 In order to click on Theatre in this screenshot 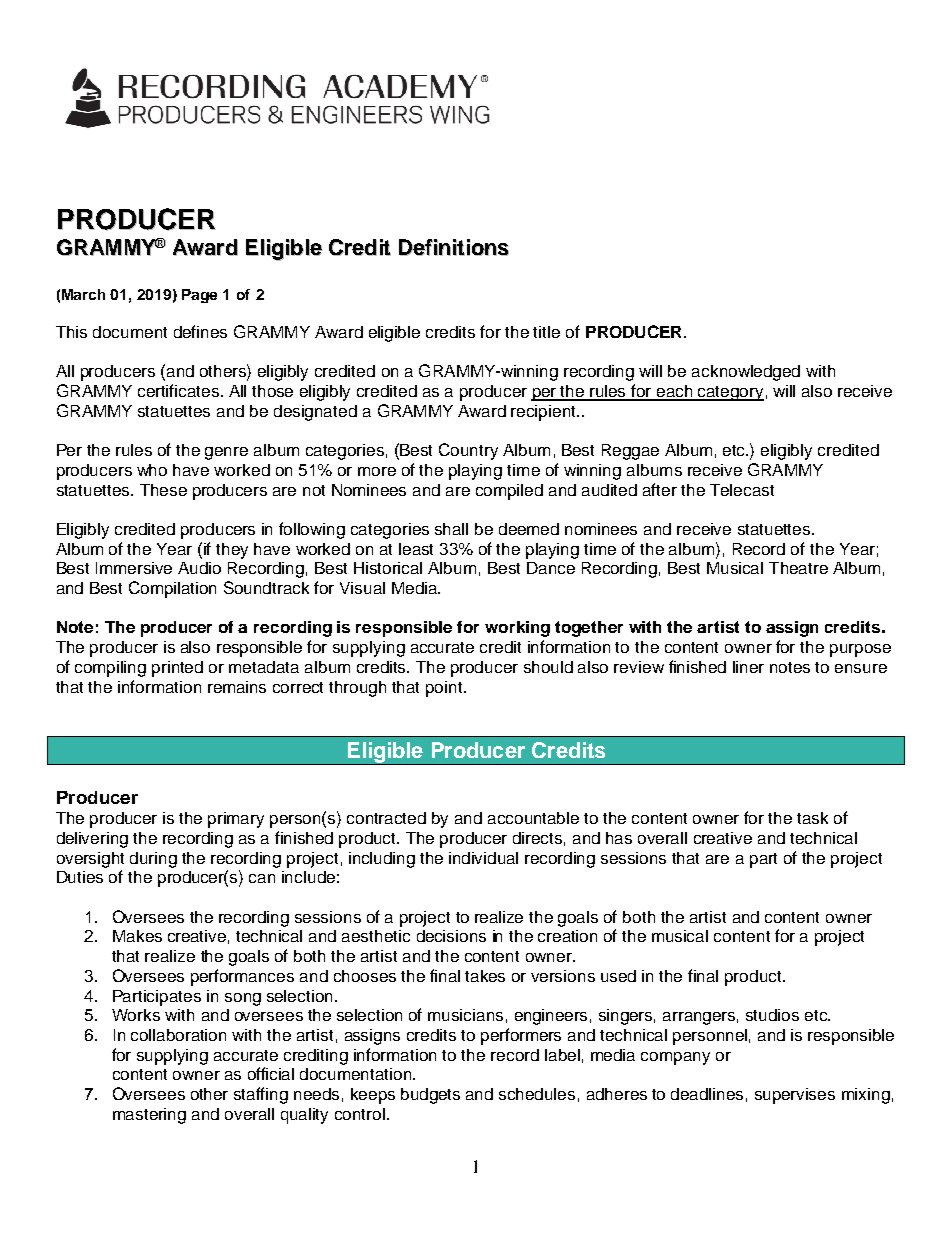, I will do `click(798, 568)`.
